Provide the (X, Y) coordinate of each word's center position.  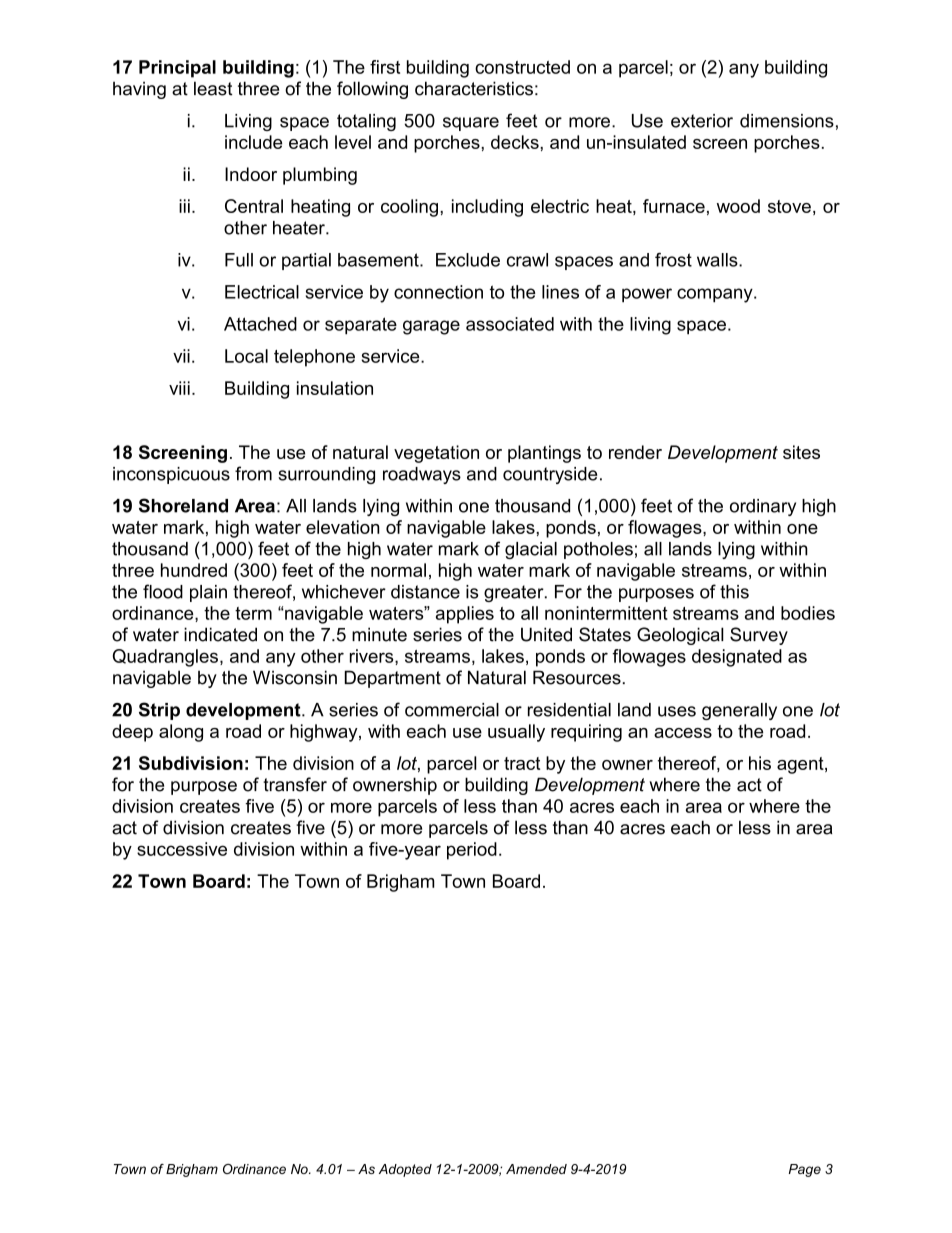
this (734, 592)
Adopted (405, 1170)
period (472, 851)
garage (431, 327)
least (213, 88)
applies (465, 615)
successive (182, 849)
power (647, 295)
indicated (220, 634)
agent (801, 765)
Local (246, 356)
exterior (702, 121)
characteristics (474, 88)
